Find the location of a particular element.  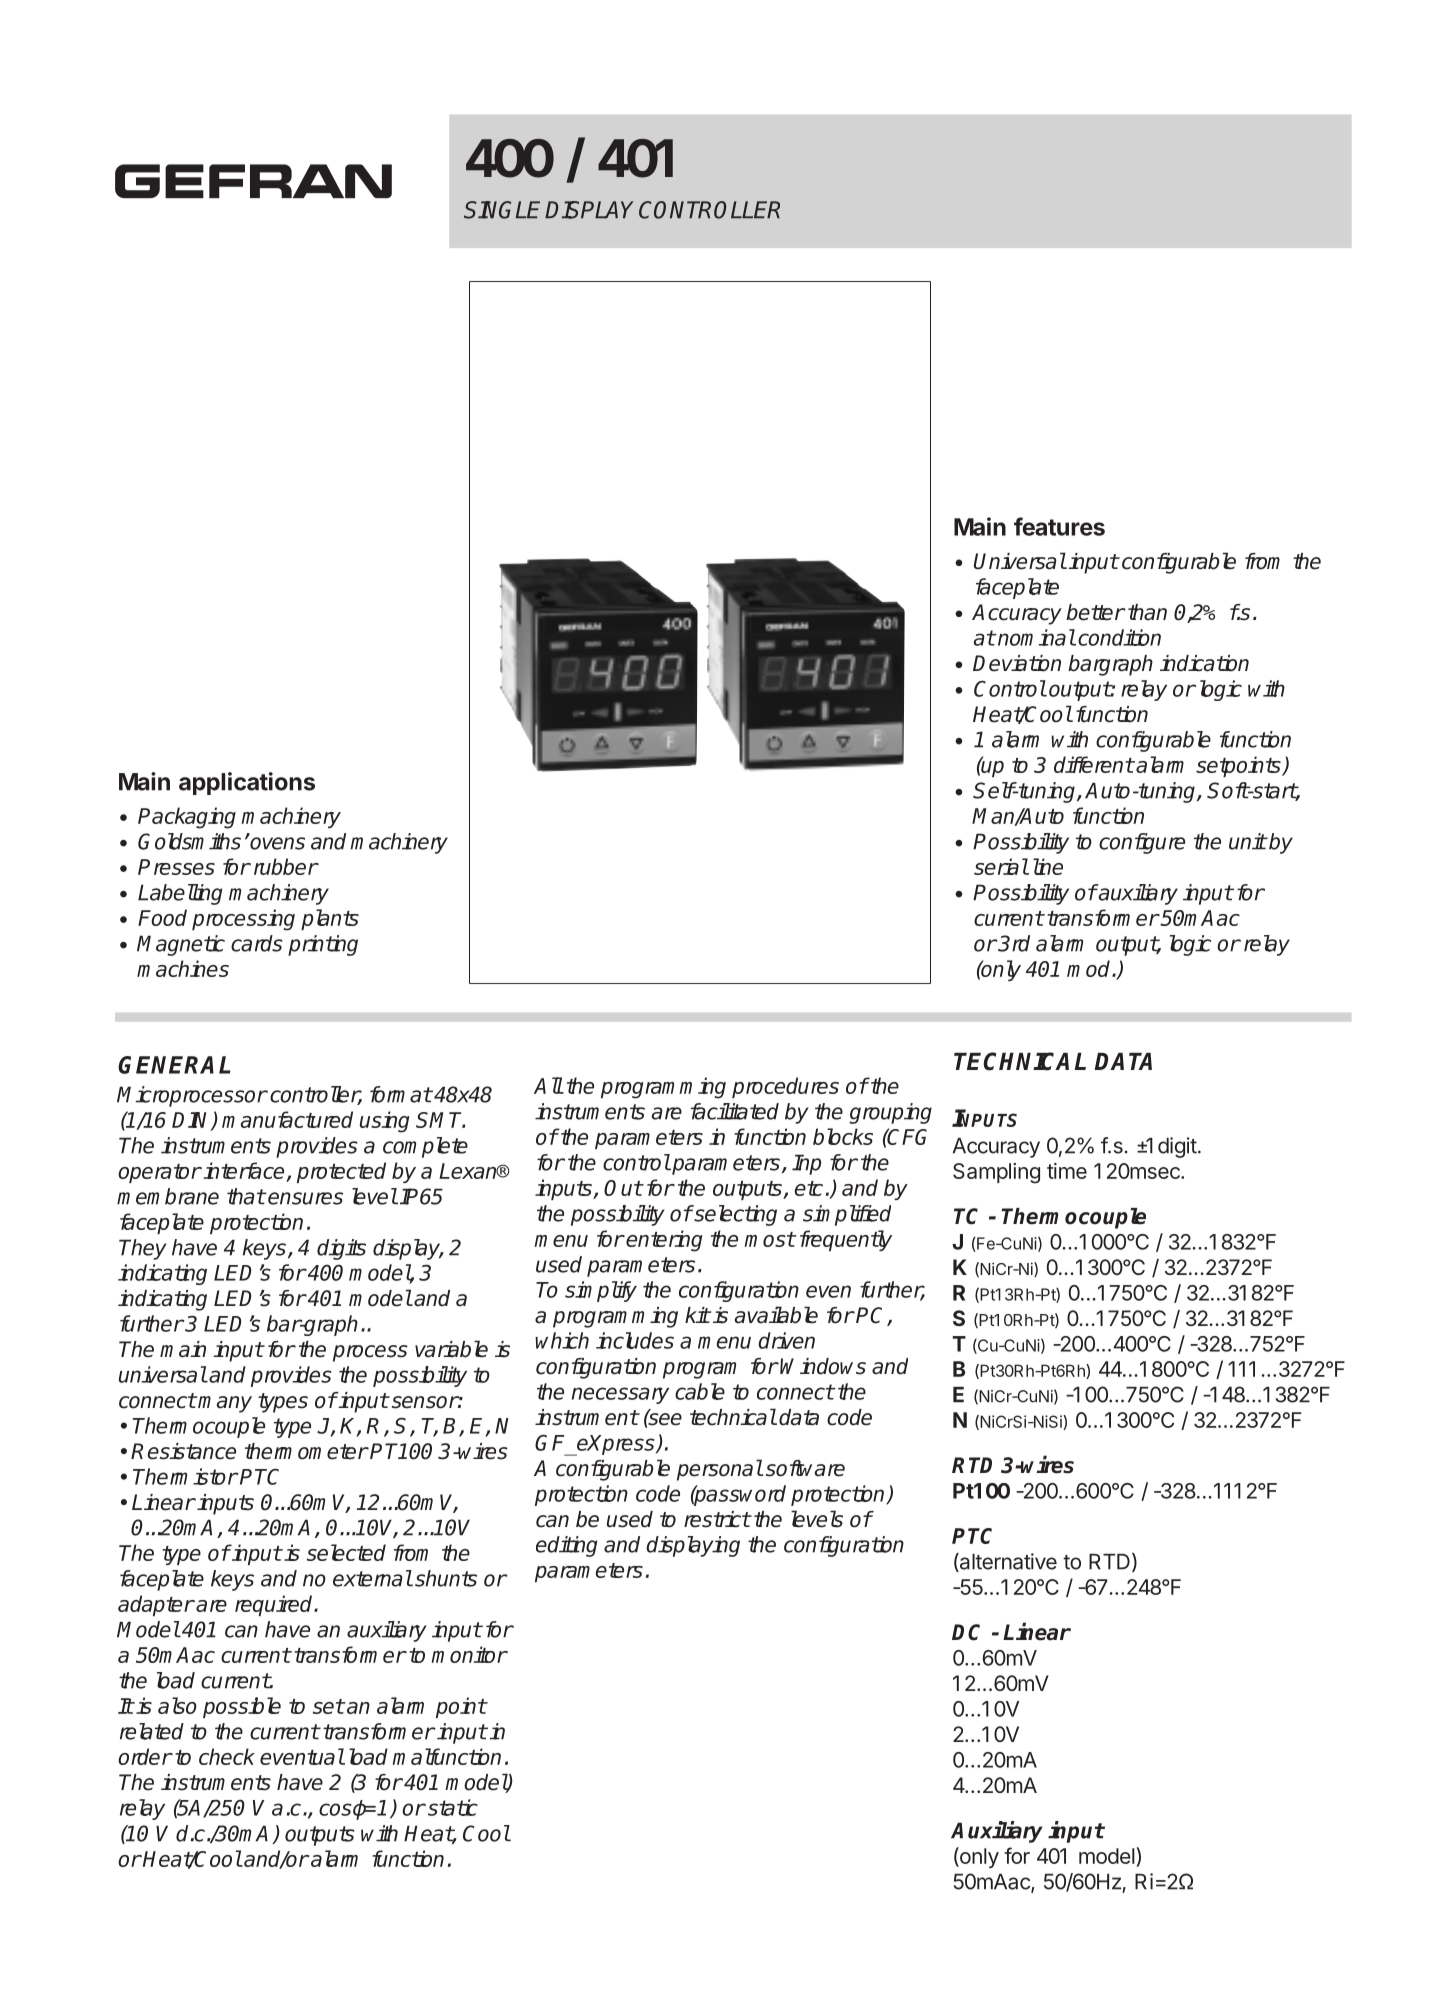

procedures is located at coordinates (785, 1087).
